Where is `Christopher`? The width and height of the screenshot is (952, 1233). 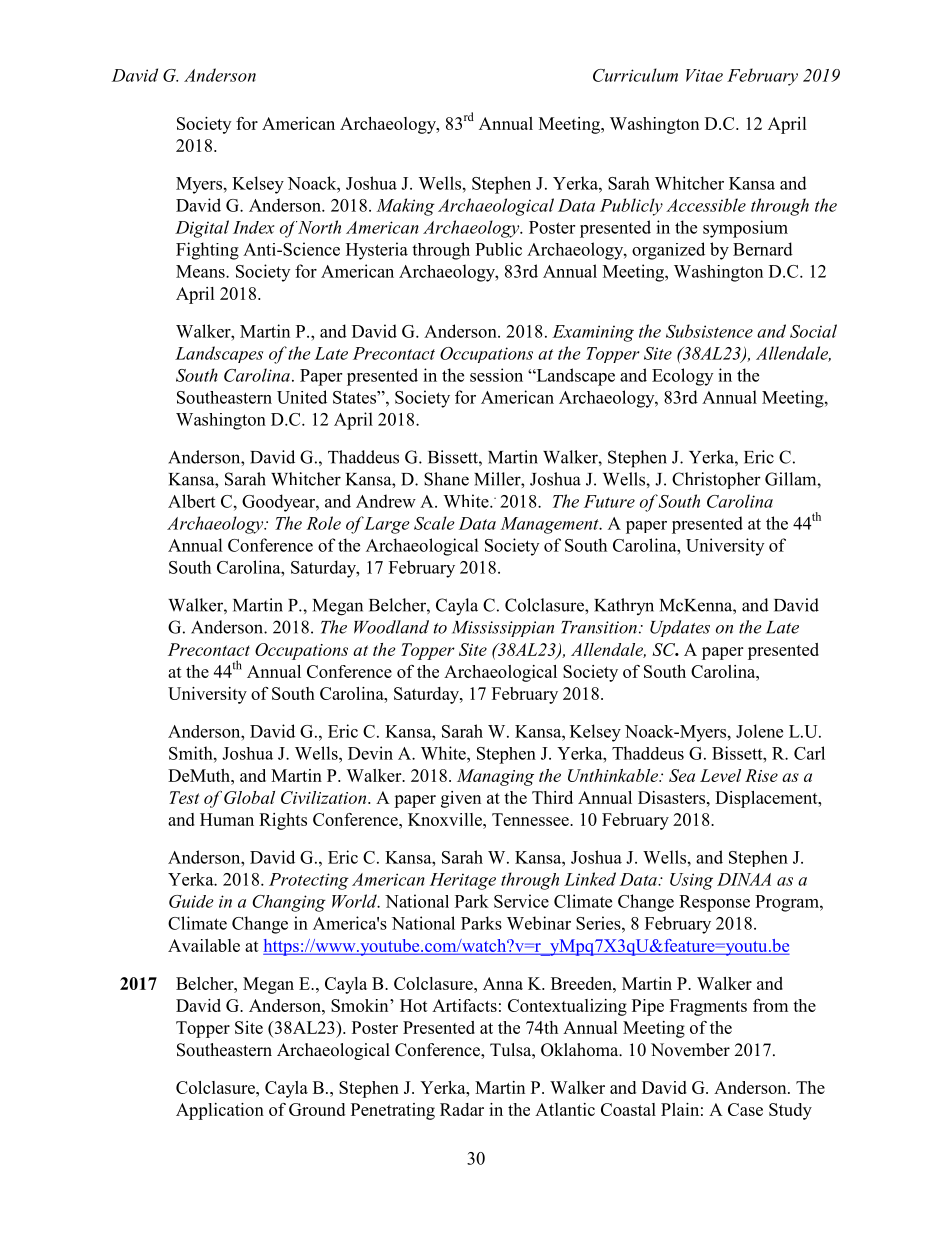
Christopher is located at coordinates (716, 480).
